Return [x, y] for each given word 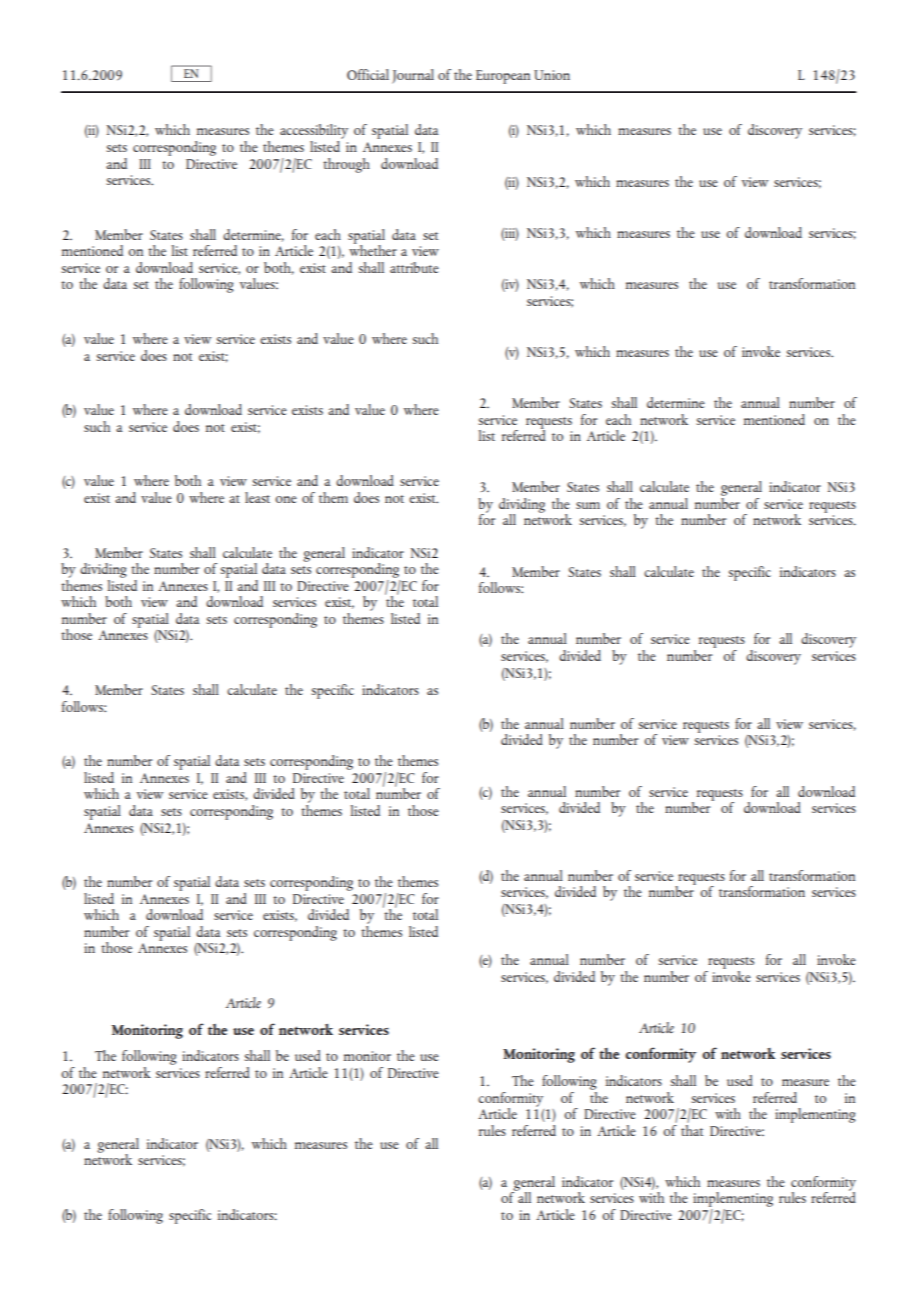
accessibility [314, 133]
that [692, 1129]
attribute [414, 267]
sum [588, 505]
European [503, 77]
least [257, 497]
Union [552, 75]
